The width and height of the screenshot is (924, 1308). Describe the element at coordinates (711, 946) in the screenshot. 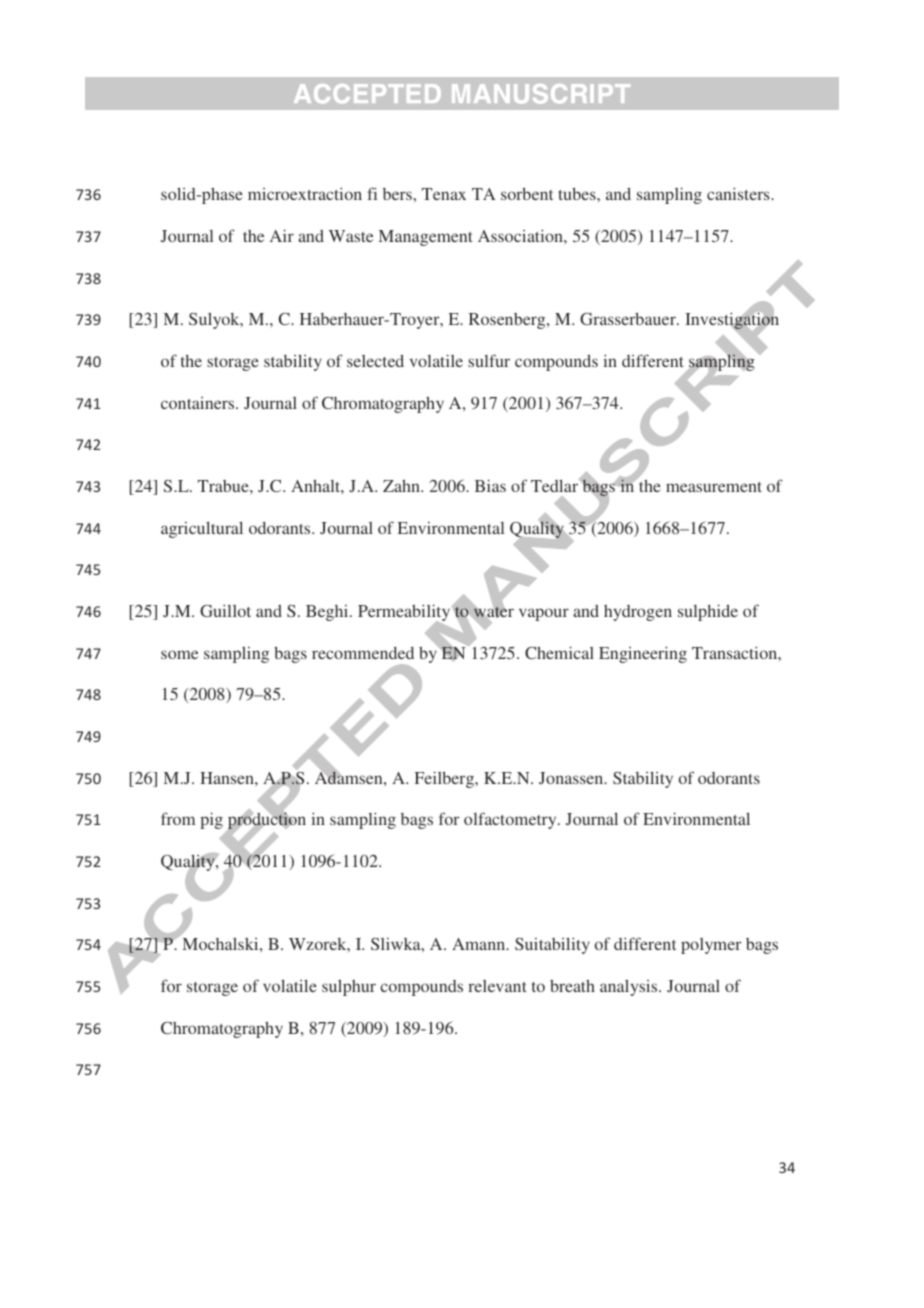

I see `polymer` at that location.
